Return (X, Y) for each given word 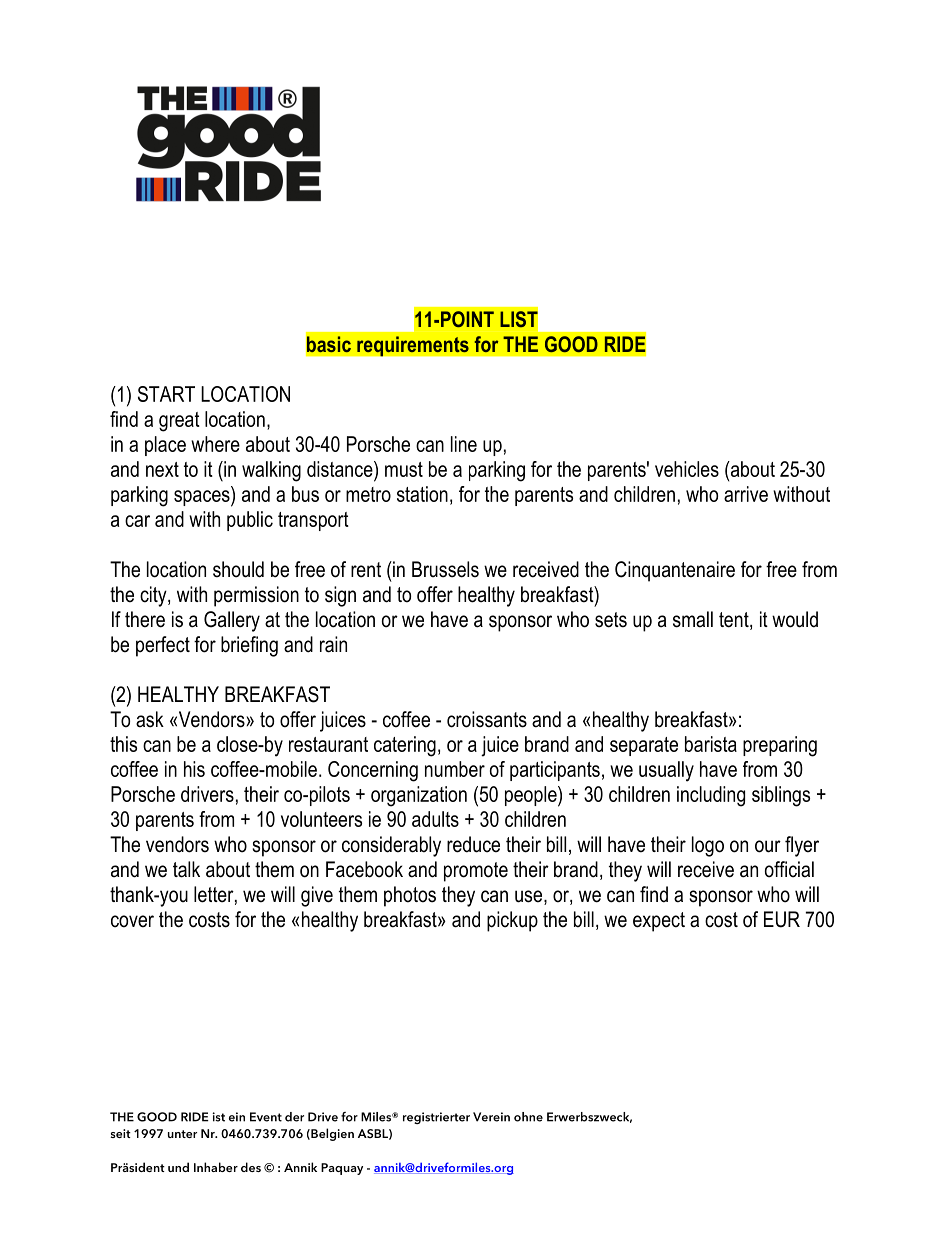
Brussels (445, 569)
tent (735, 621)
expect (659, 922)
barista (711, 744)
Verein (491, 1117)
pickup (512, 921)
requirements (413, 346)
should (238, 569)
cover (132, 921)
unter (182, 1134)
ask (150, 719)
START (166, 394)
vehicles (687, 469)
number (455, 769)
